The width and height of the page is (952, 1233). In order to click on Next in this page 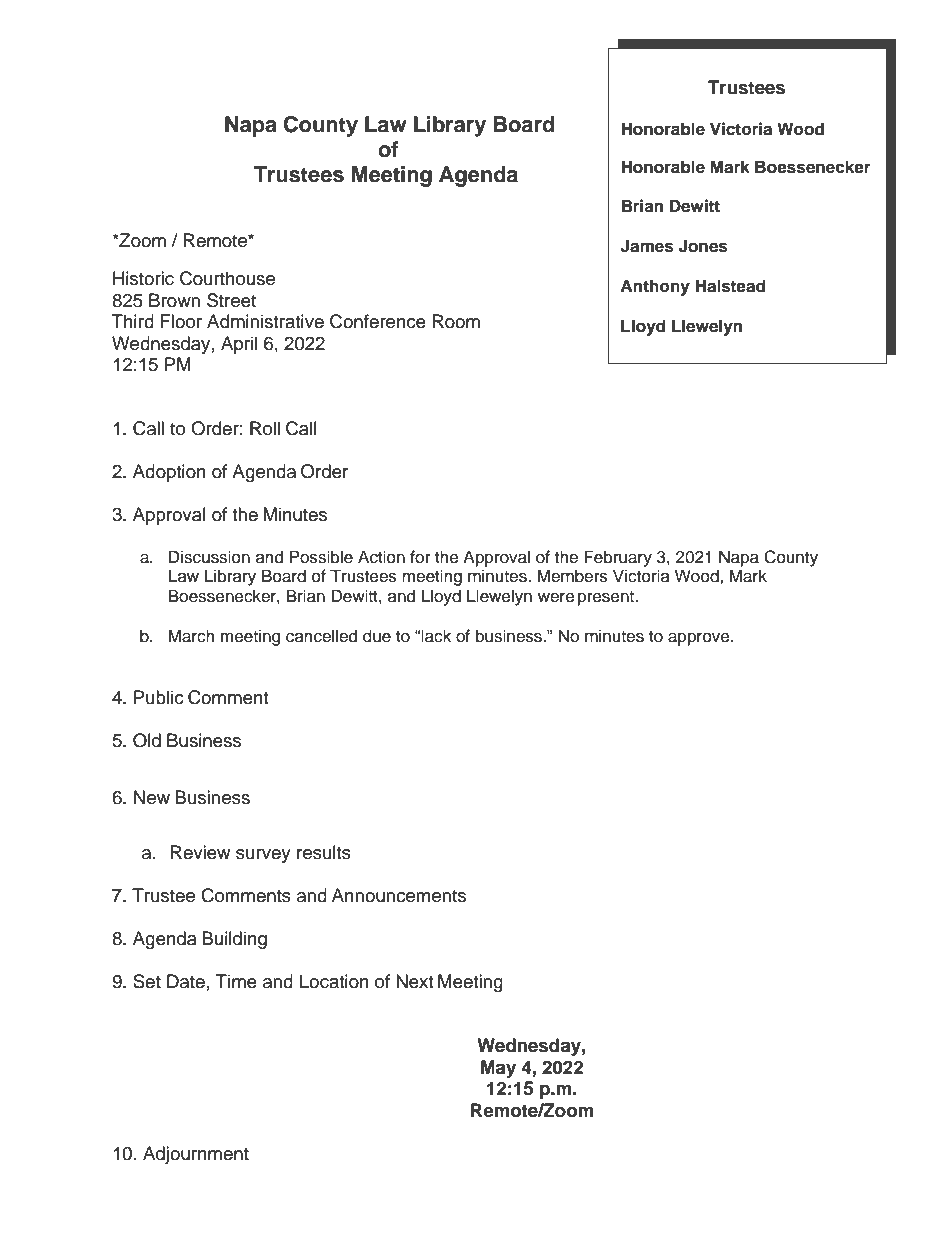, I will do `click(414, 981)`.
